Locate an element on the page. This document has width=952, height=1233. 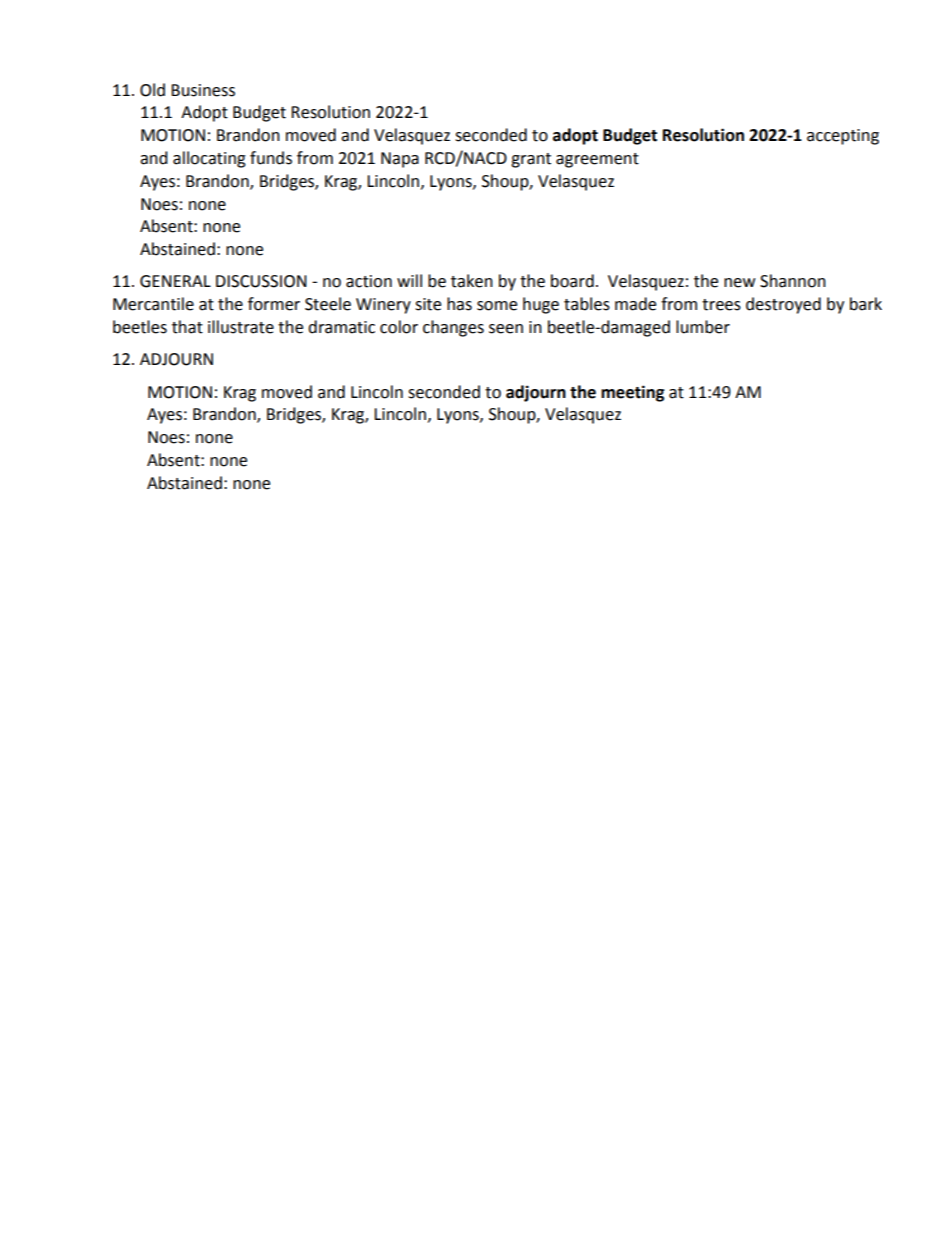
lumber is located at coordinates (703, 327).
